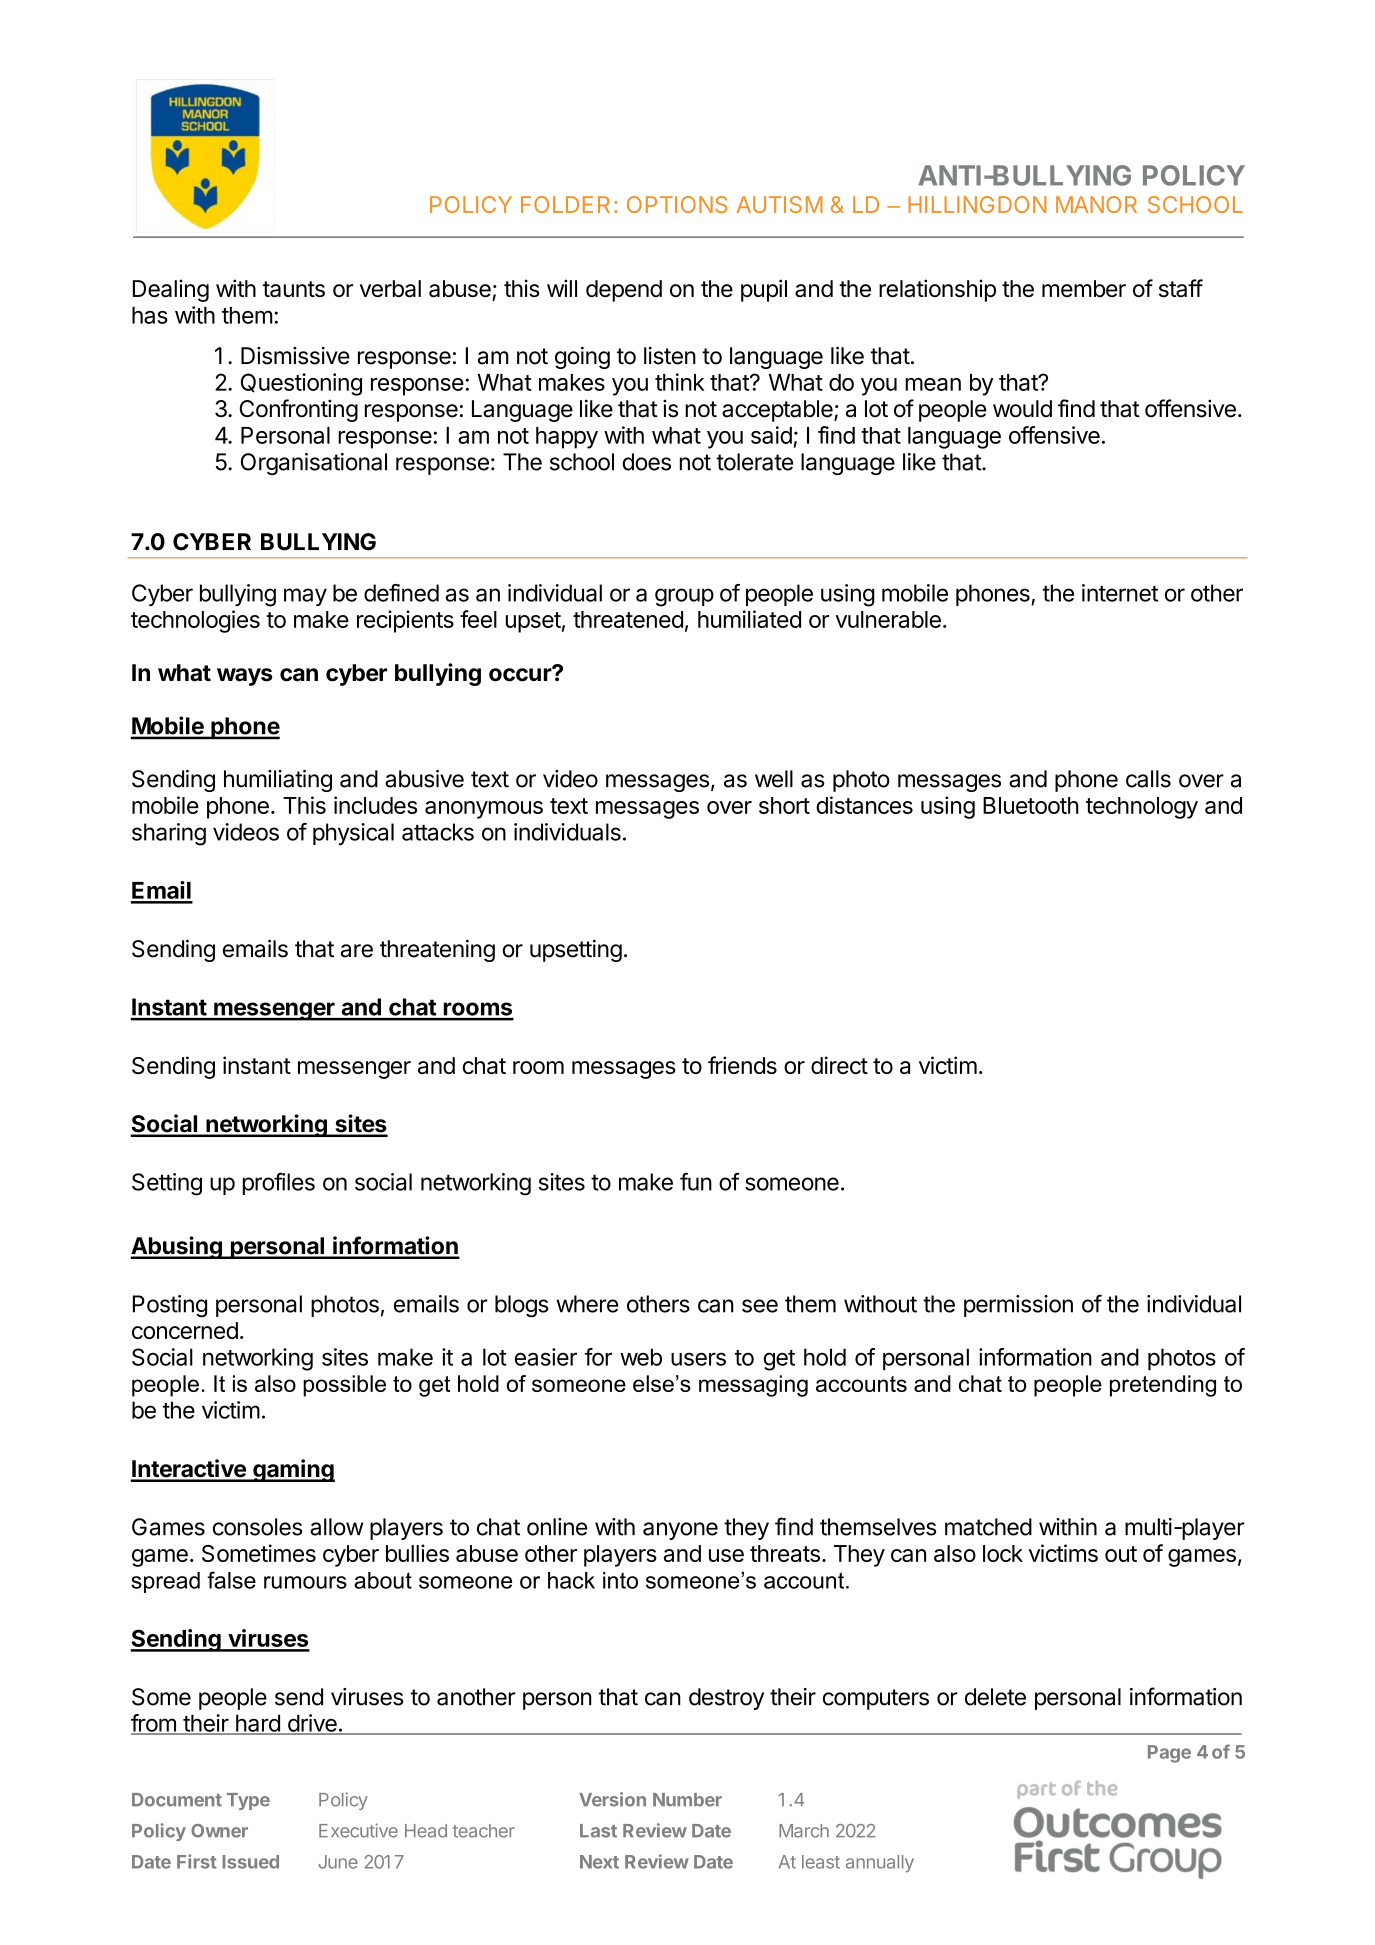 The image size is (1375, 1945). I want to click on Type, so click(248, 1801).
